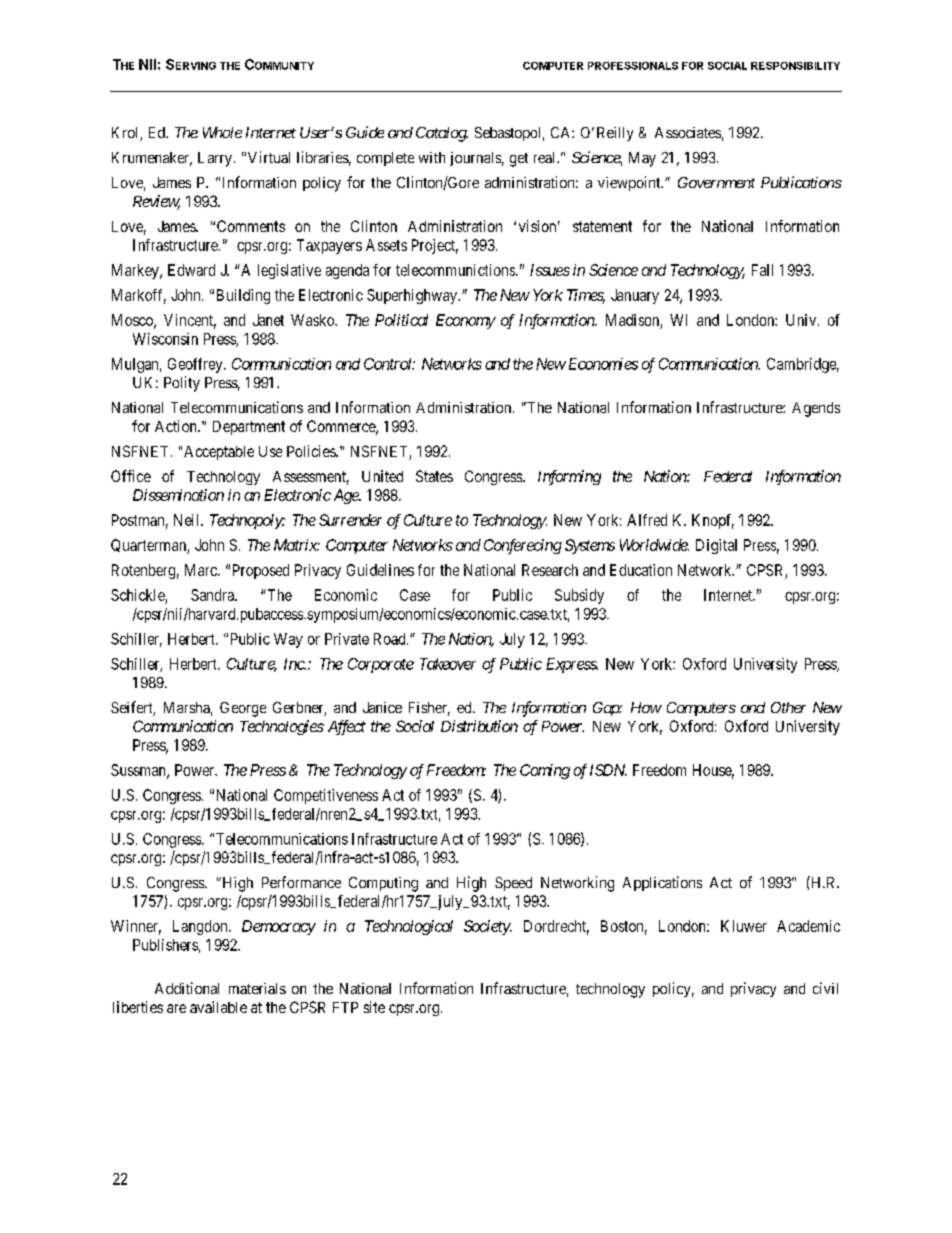 The height and width of the page is (1233, 952). Describe the element at coordinates (222, 132) in the page. I see `Whole` at that location.
